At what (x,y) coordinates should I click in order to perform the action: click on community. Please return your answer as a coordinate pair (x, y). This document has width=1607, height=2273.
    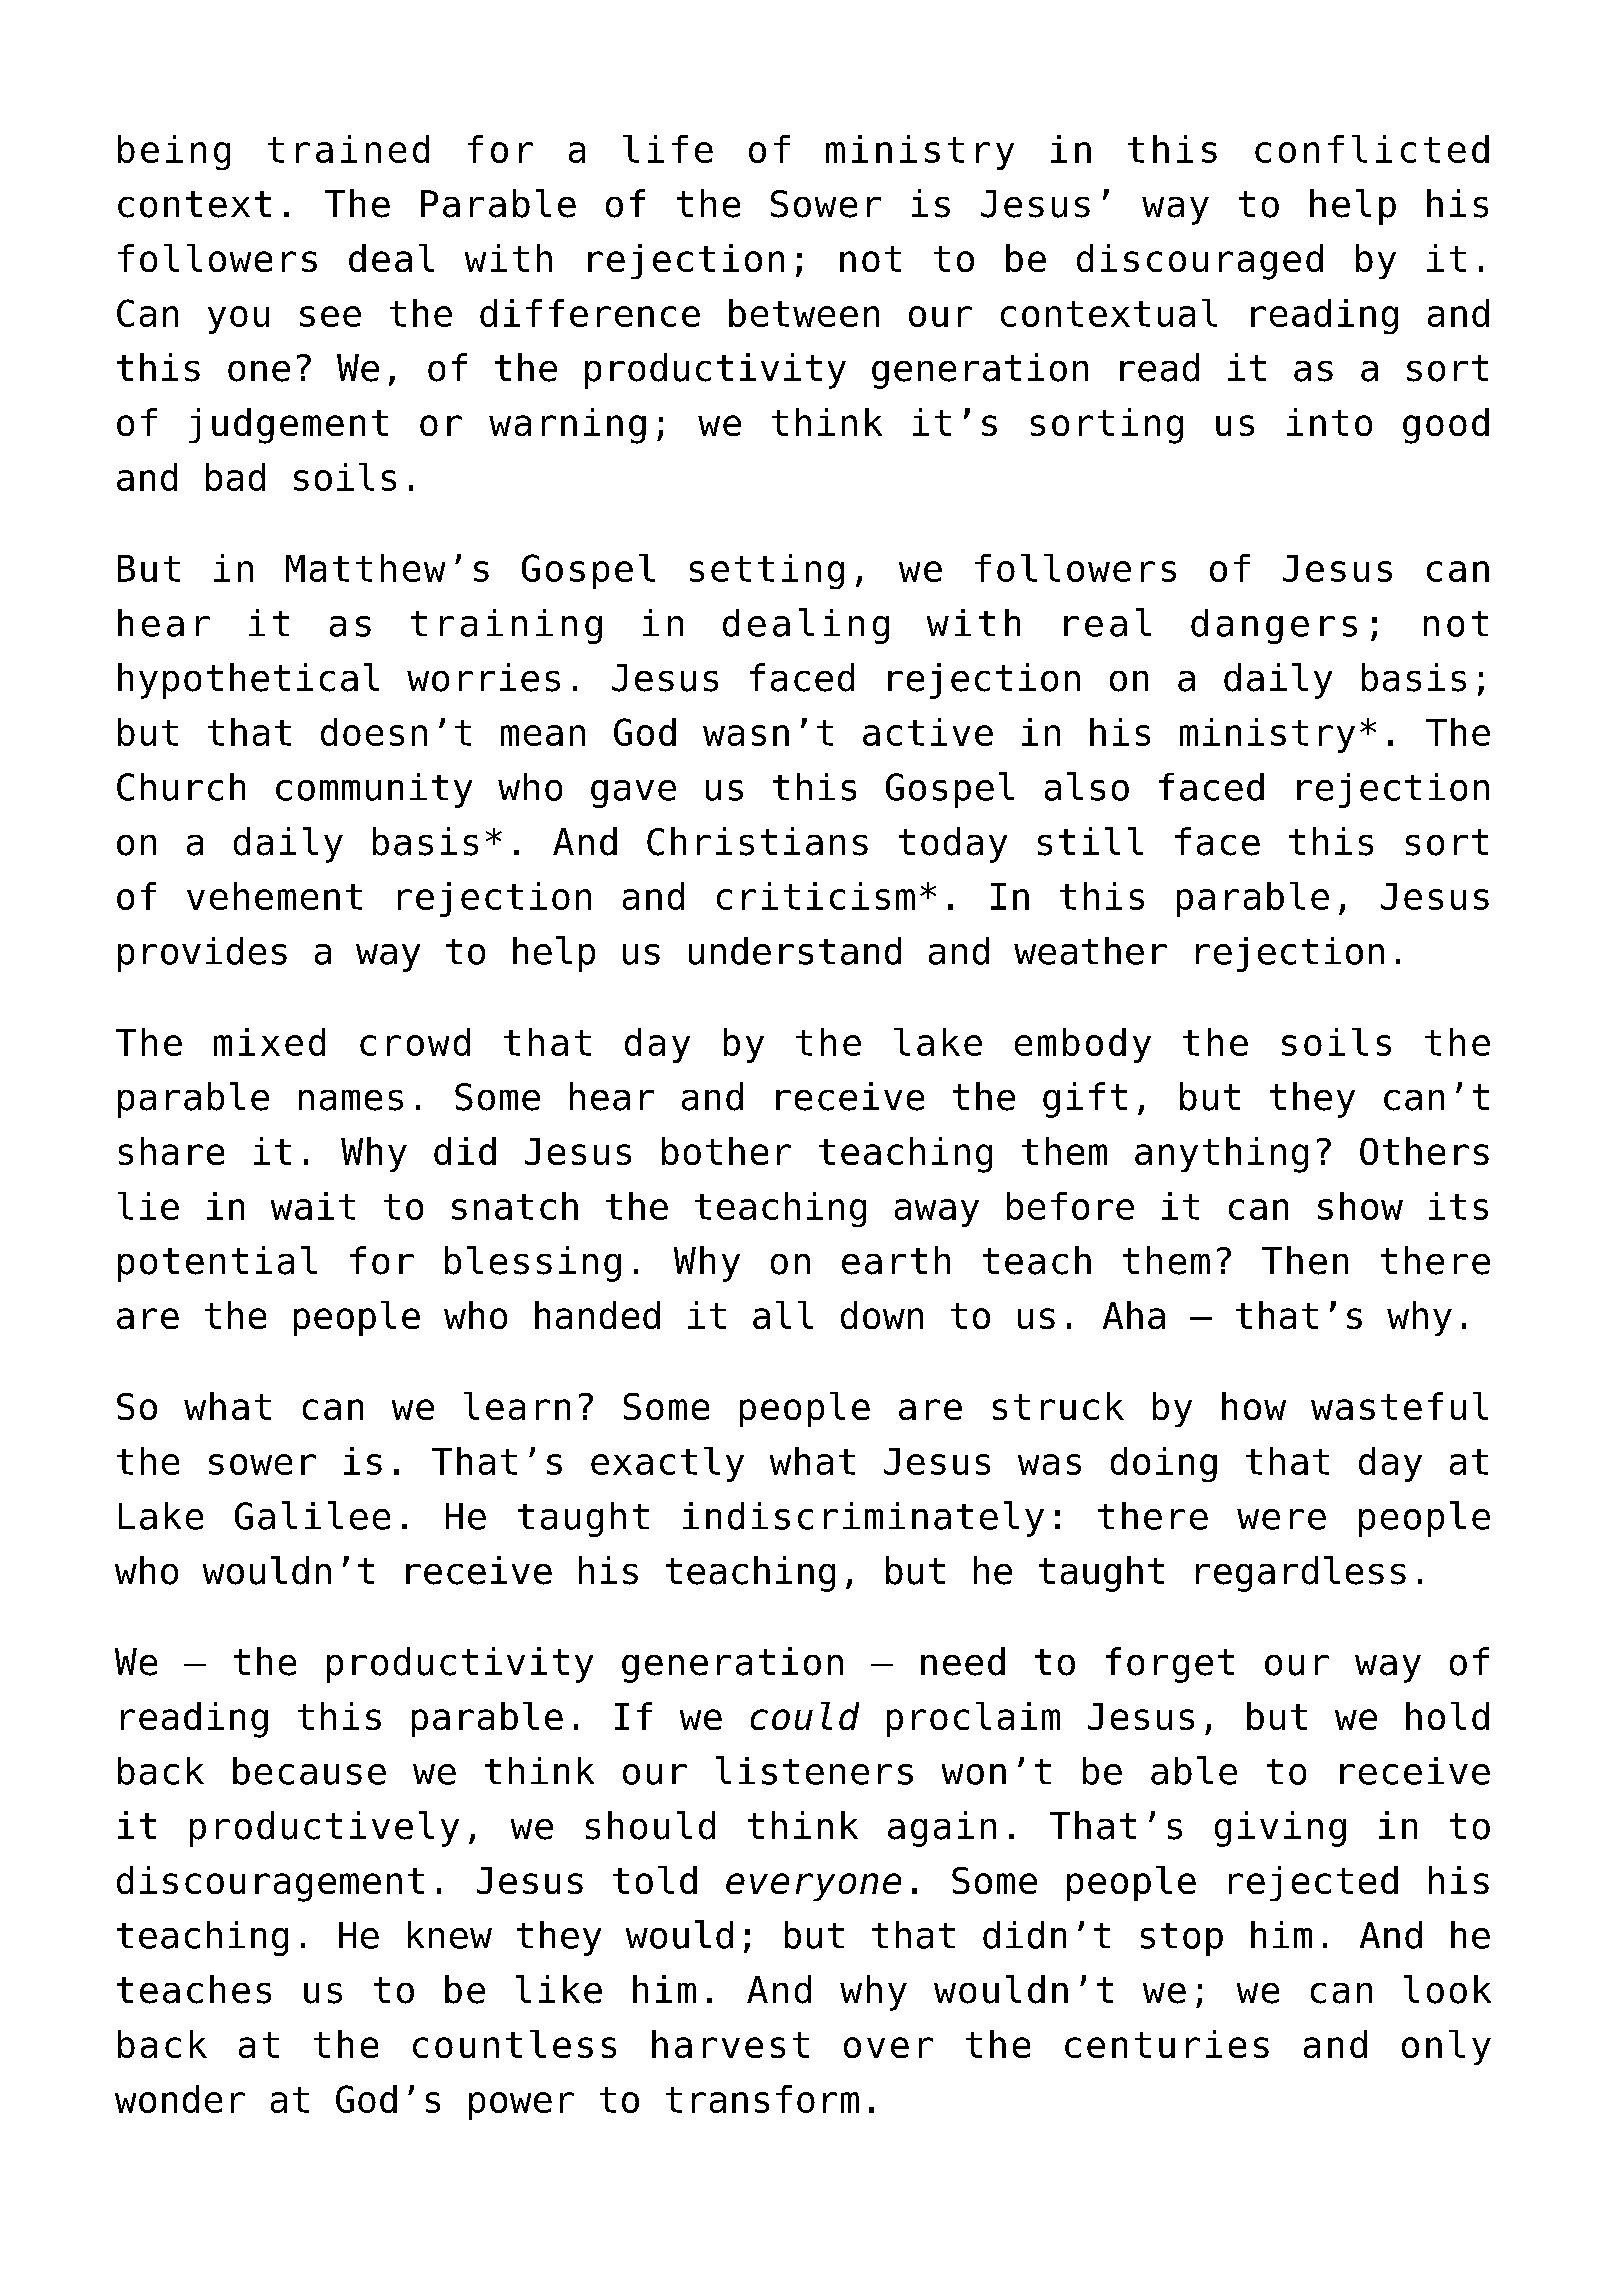
    Looking at the image, I should click on (374, 790).
